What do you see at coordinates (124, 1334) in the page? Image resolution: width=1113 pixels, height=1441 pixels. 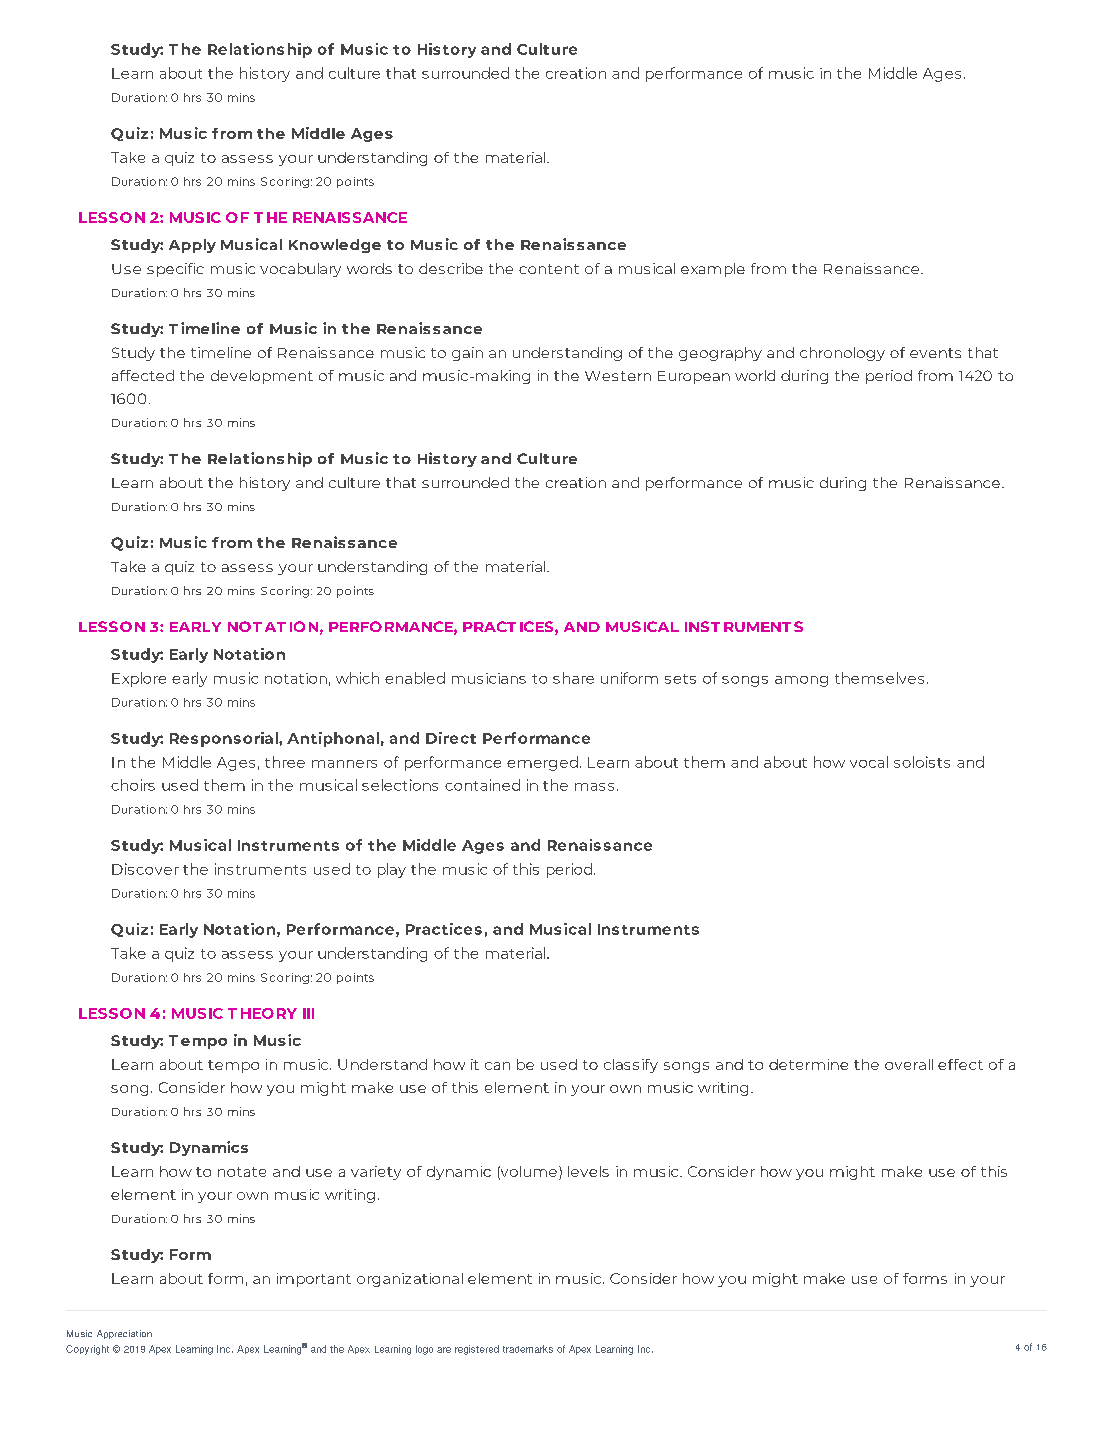 I see `Appreciation` at bounding box center [124, 1334].
